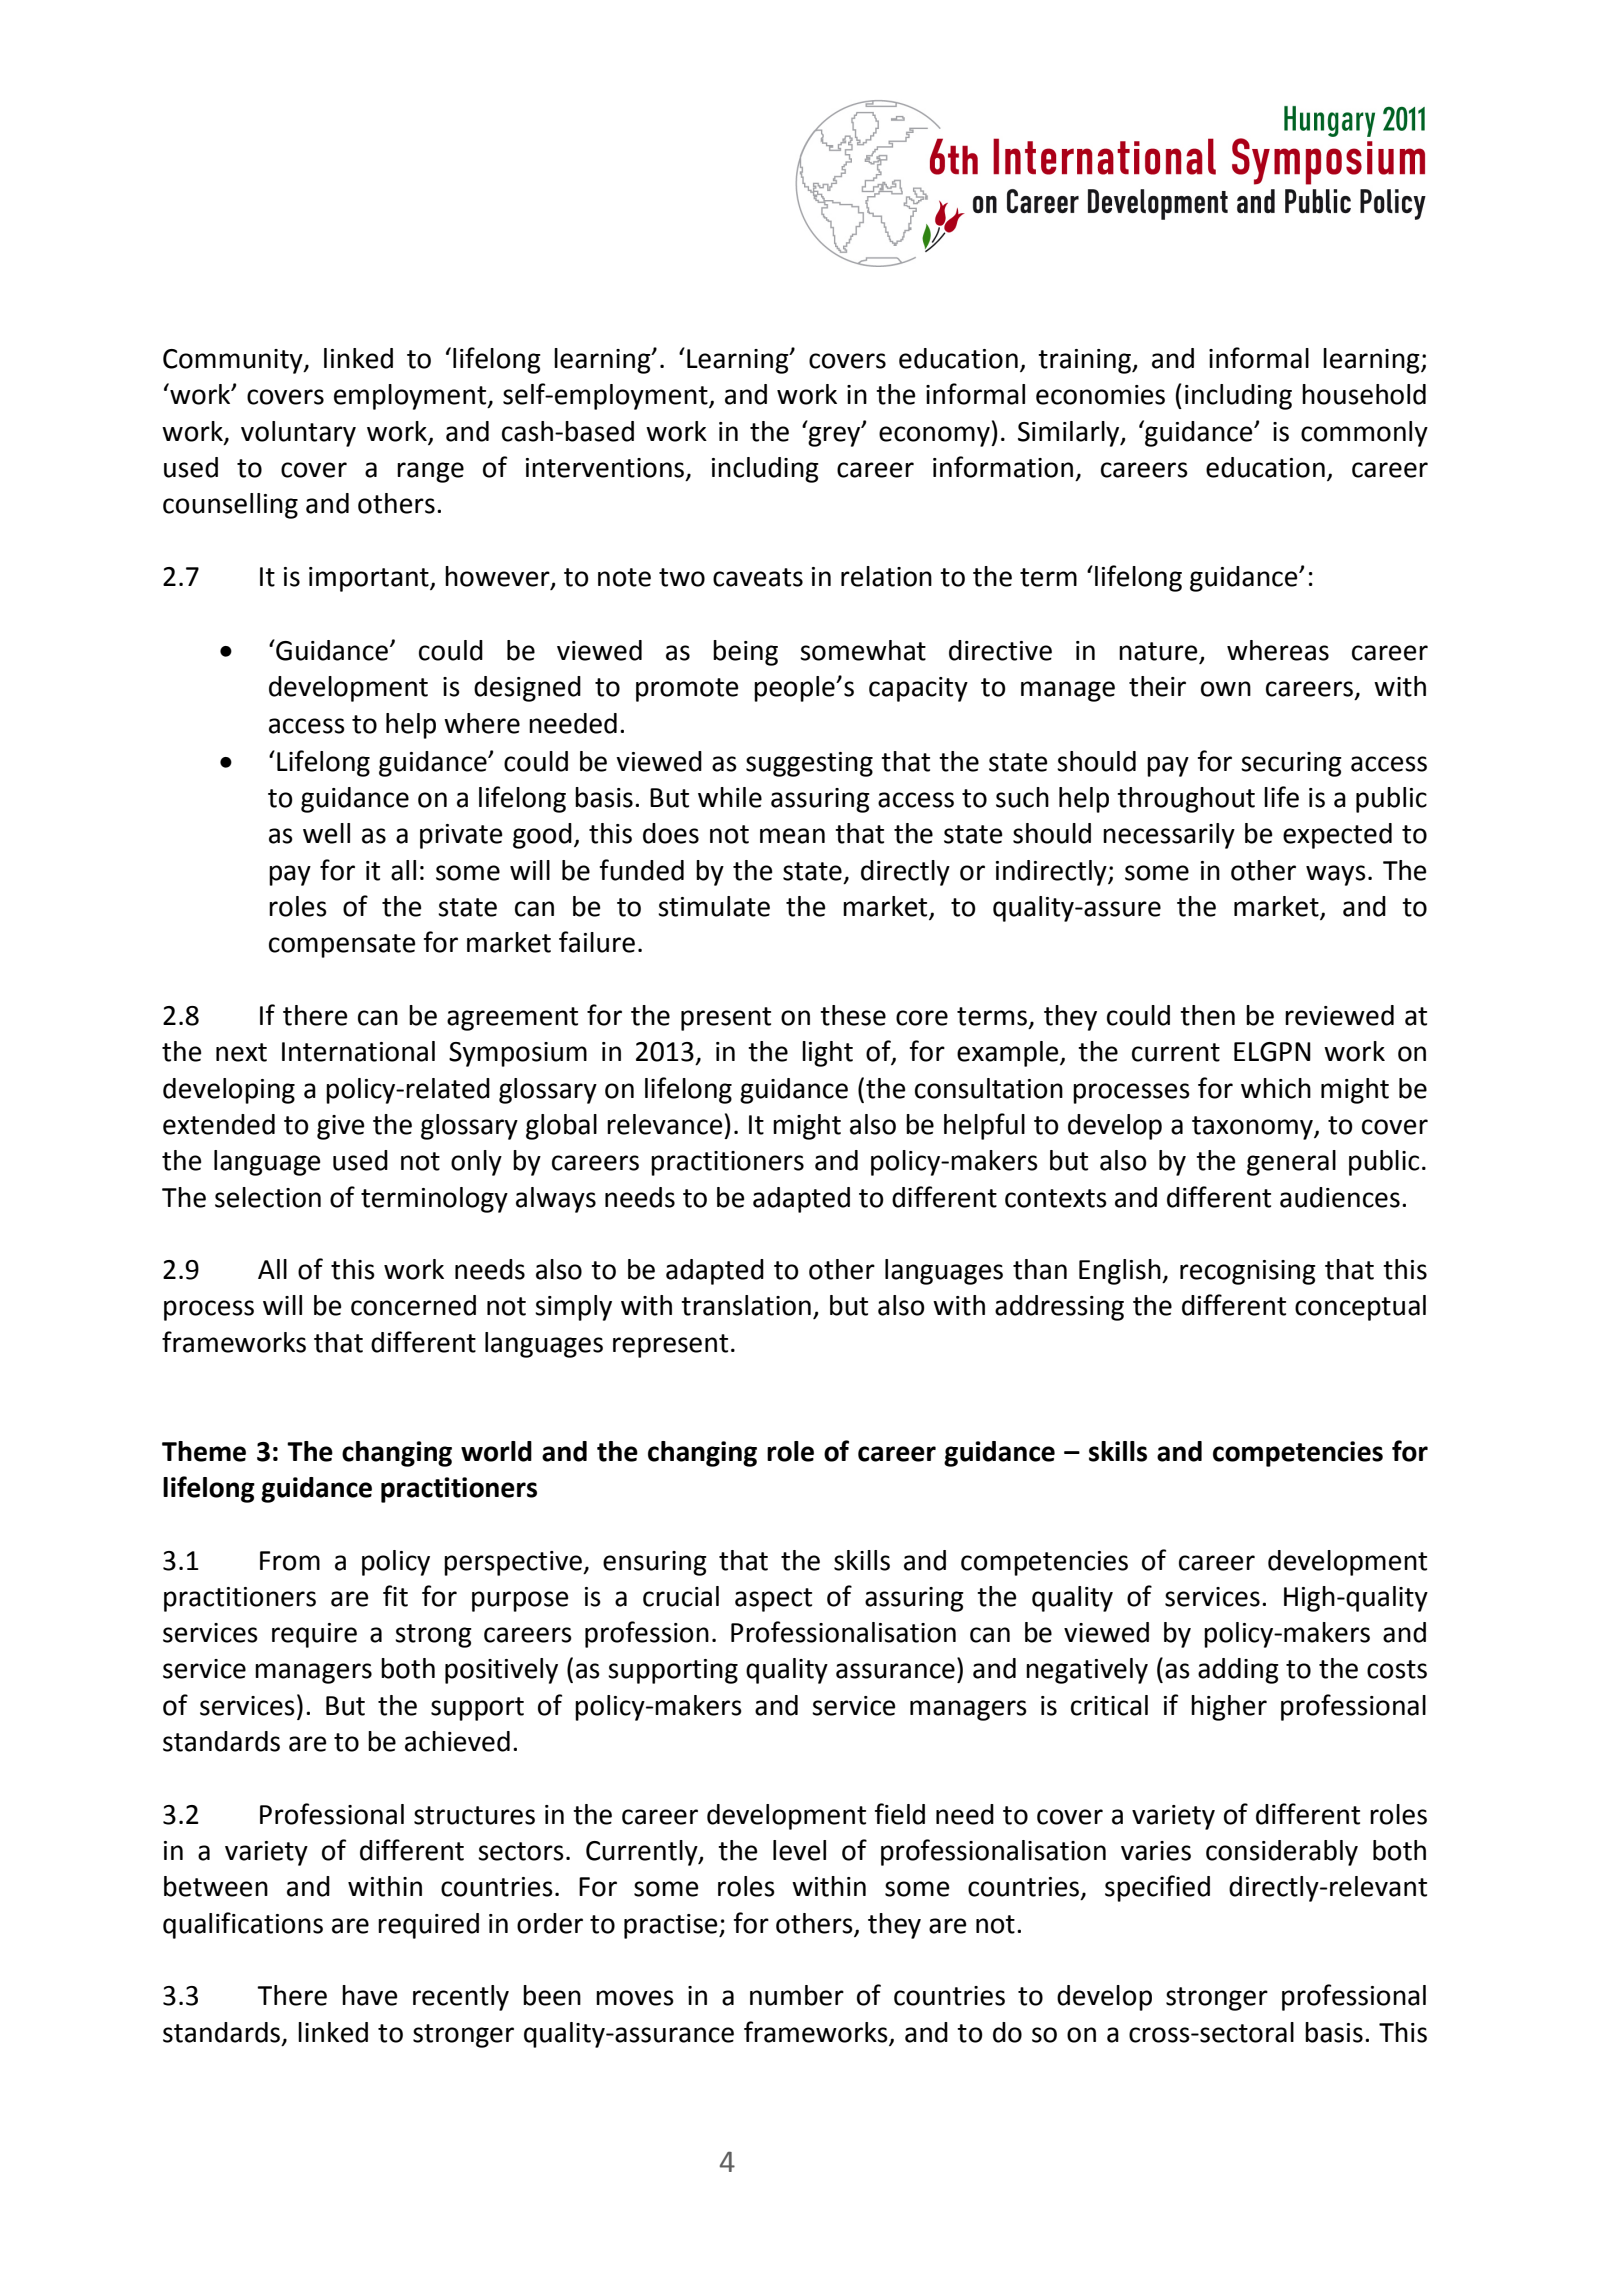 The height and width of the page is (2277, 1609). I want to click on have, so click(369, 1995).
